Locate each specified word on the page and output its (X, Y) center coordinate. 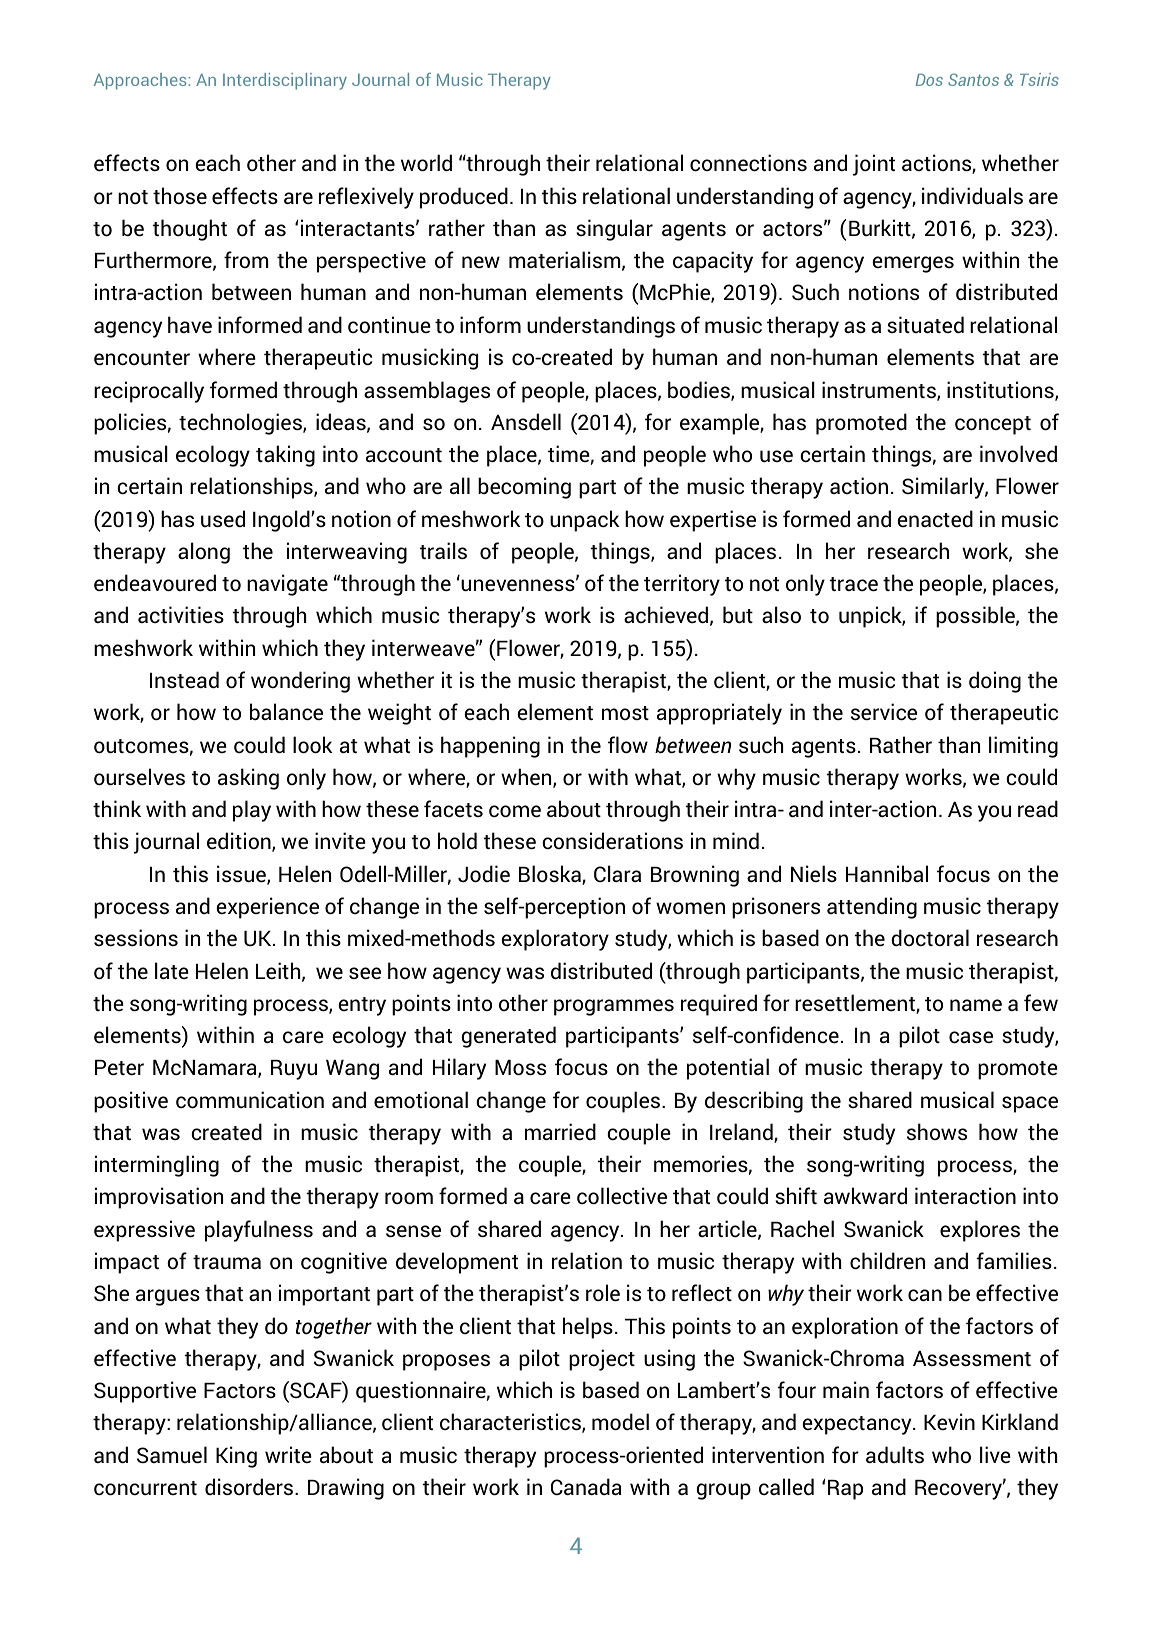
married (560, 1132)
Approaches (140, 81)
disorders (250, 1487)
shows (937, 1132)
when (527, 778)
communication (250, 1100)
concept (993, 425)
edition (240, 842)
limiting (1023, 747)
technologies (241, 424)
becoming (524, 488)
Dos (929, 80)
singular (614, 230)
